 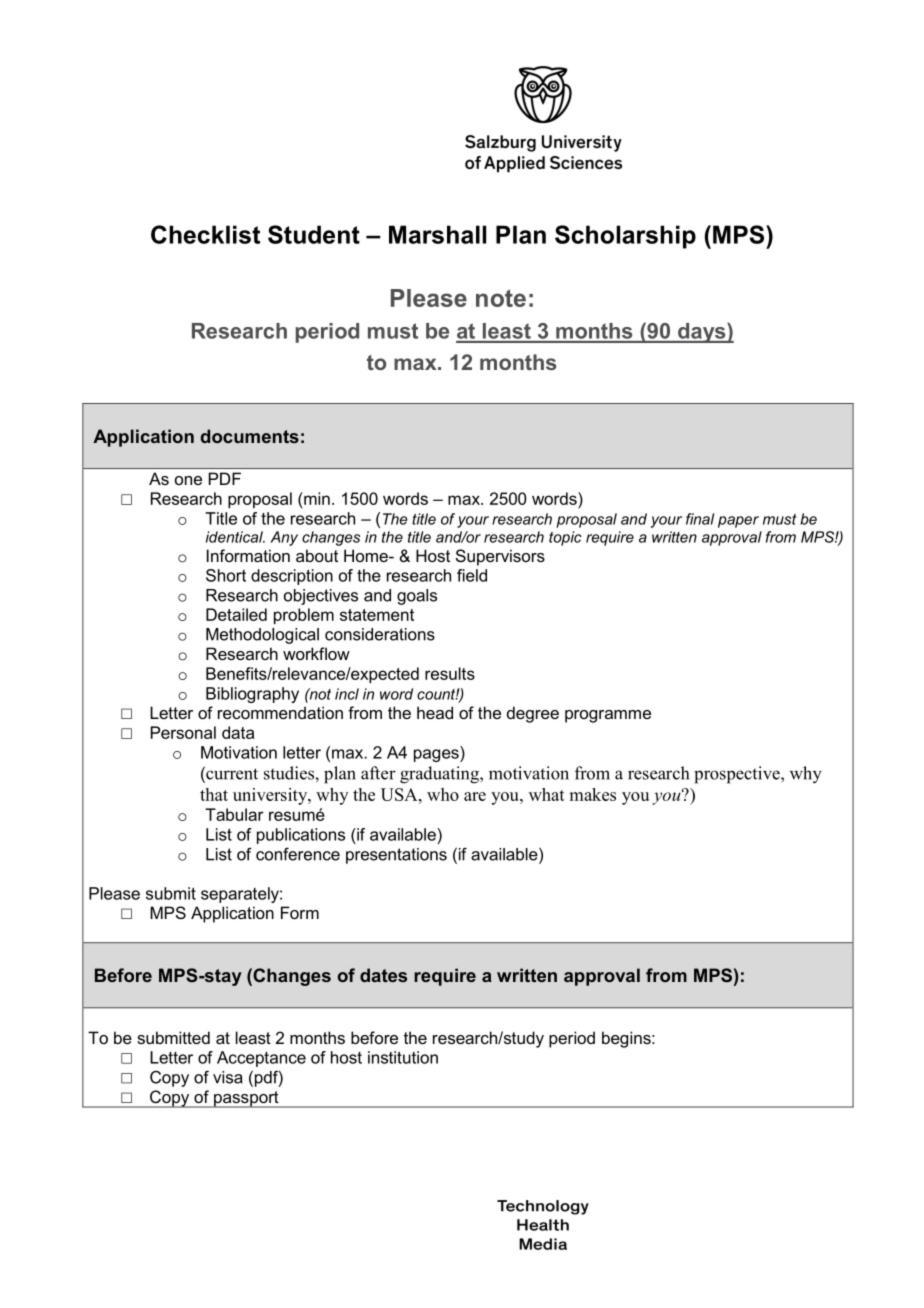 I want to click on Acceptance, so click(x=261, y=1059).
